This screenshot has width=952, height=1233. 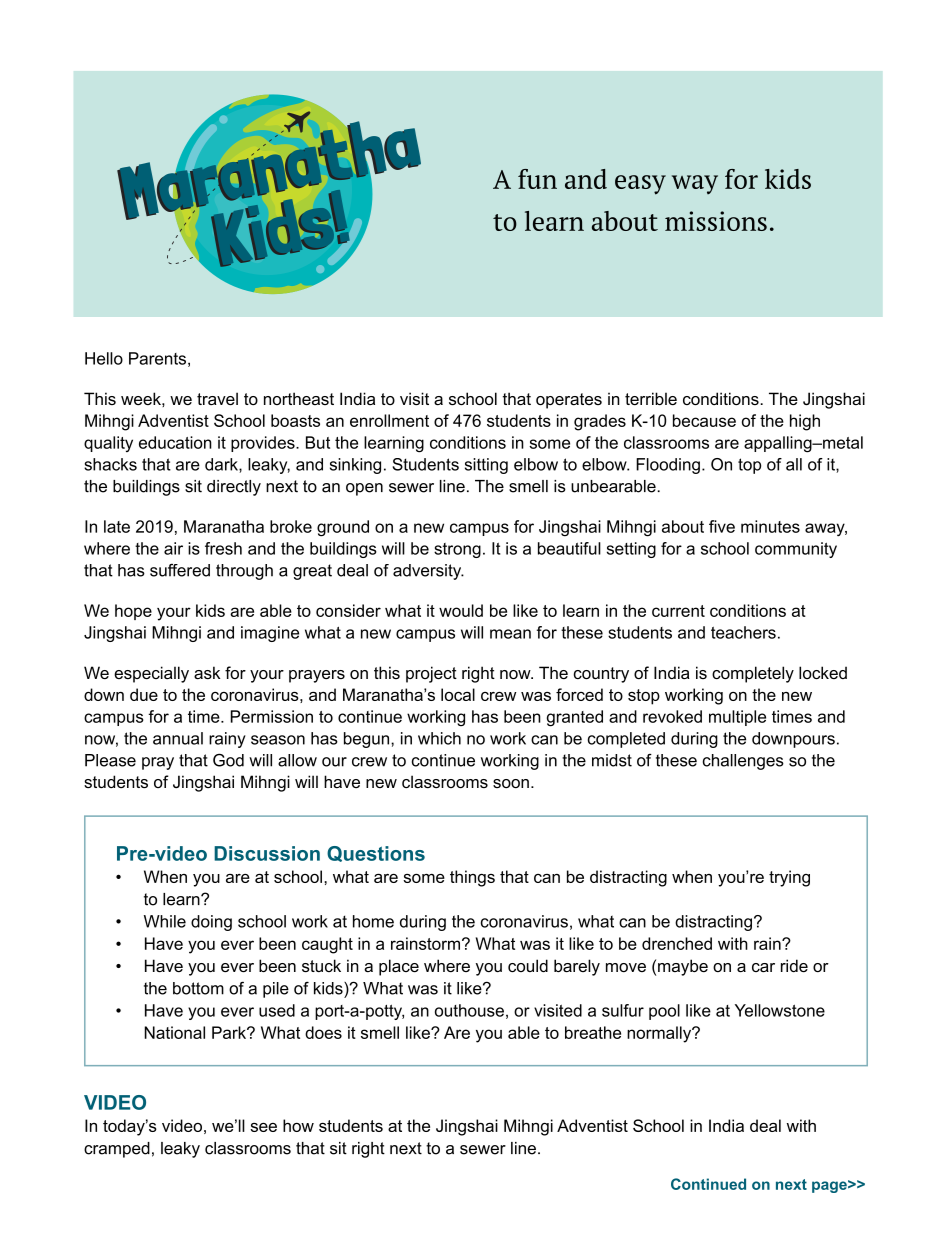 I want to click on ask, so click(x=207, y=672).
